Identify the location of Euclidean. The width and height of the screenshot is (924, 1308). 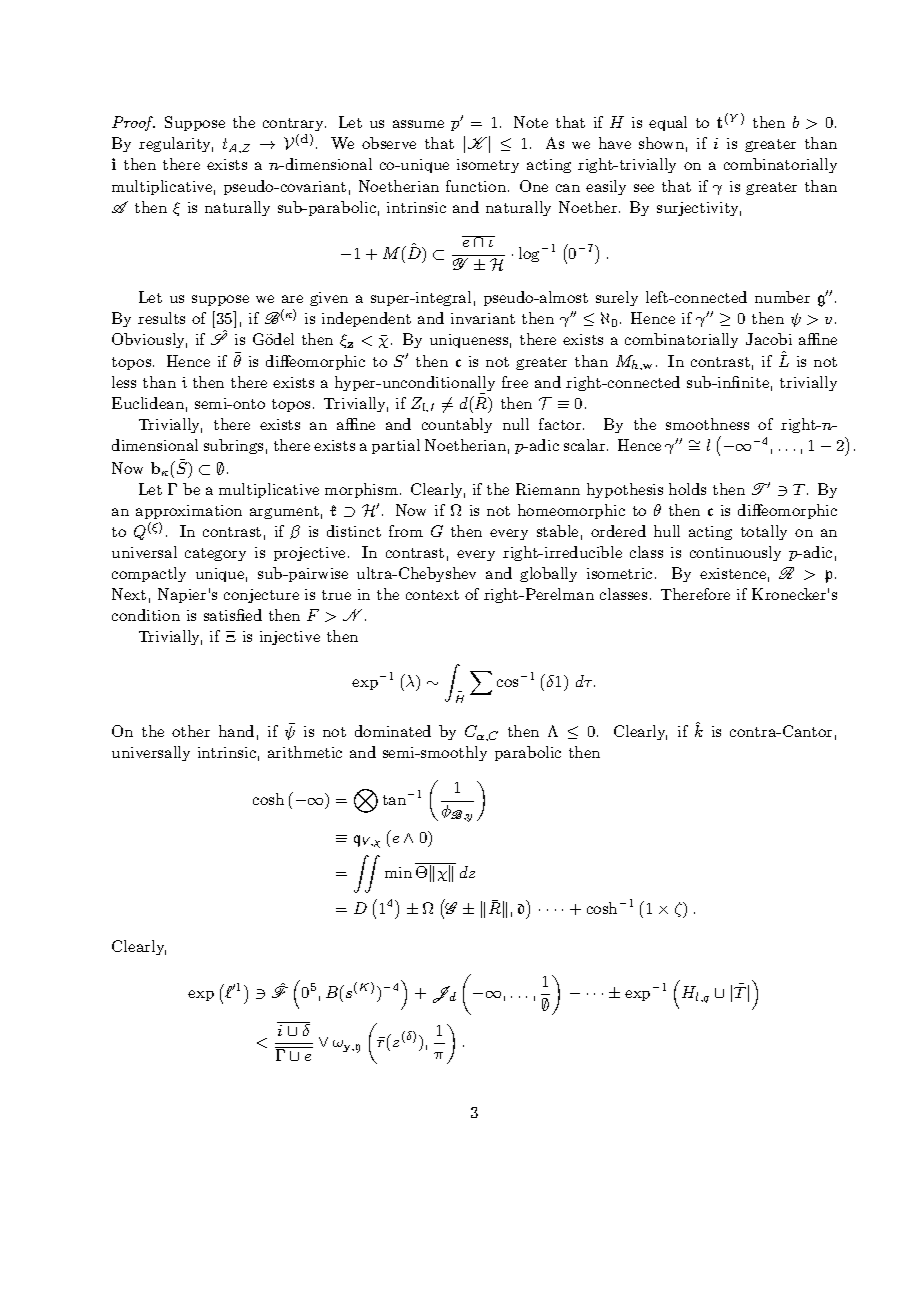
(148, 403).
